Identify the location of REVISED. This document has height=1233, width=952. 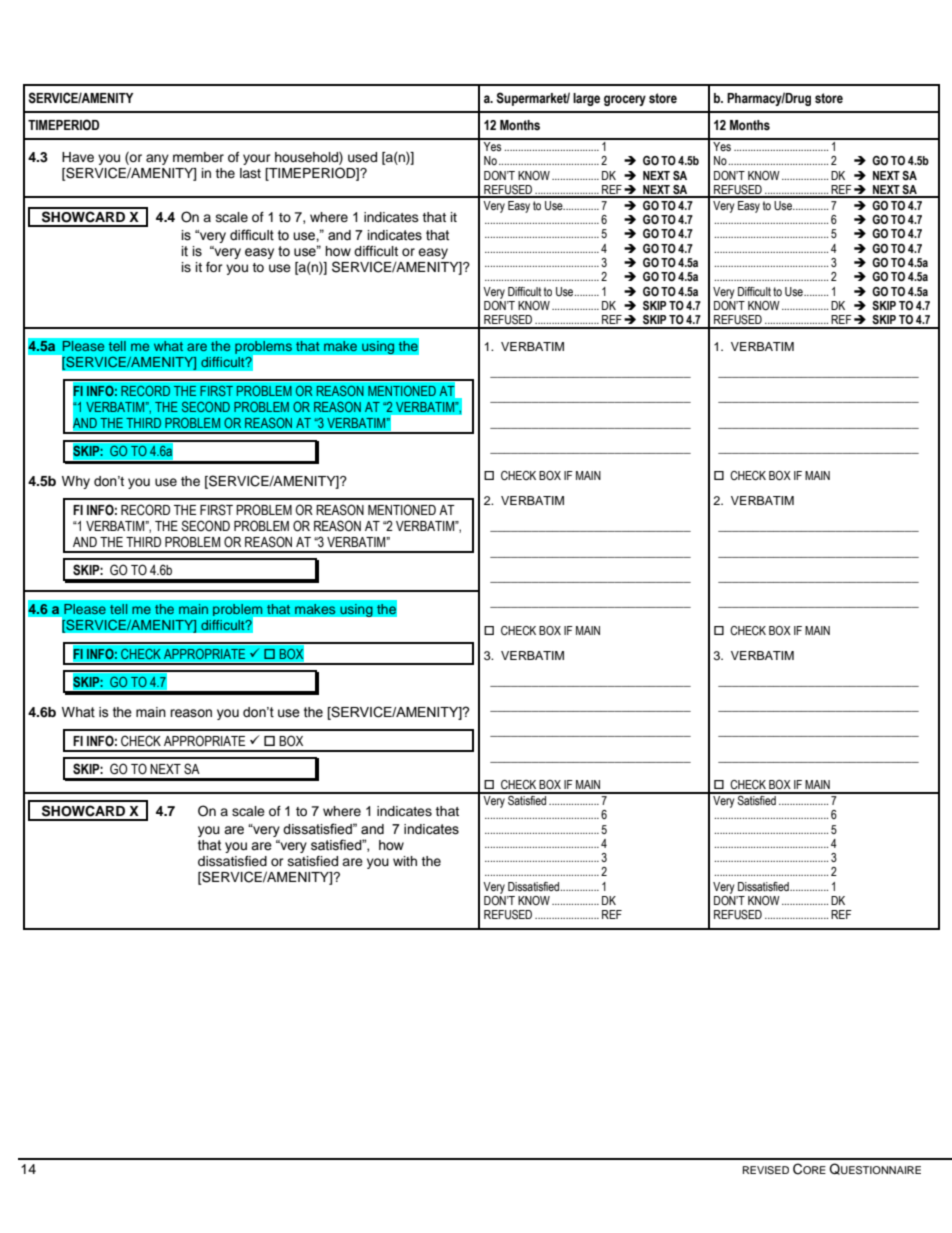
(766, 1170).
